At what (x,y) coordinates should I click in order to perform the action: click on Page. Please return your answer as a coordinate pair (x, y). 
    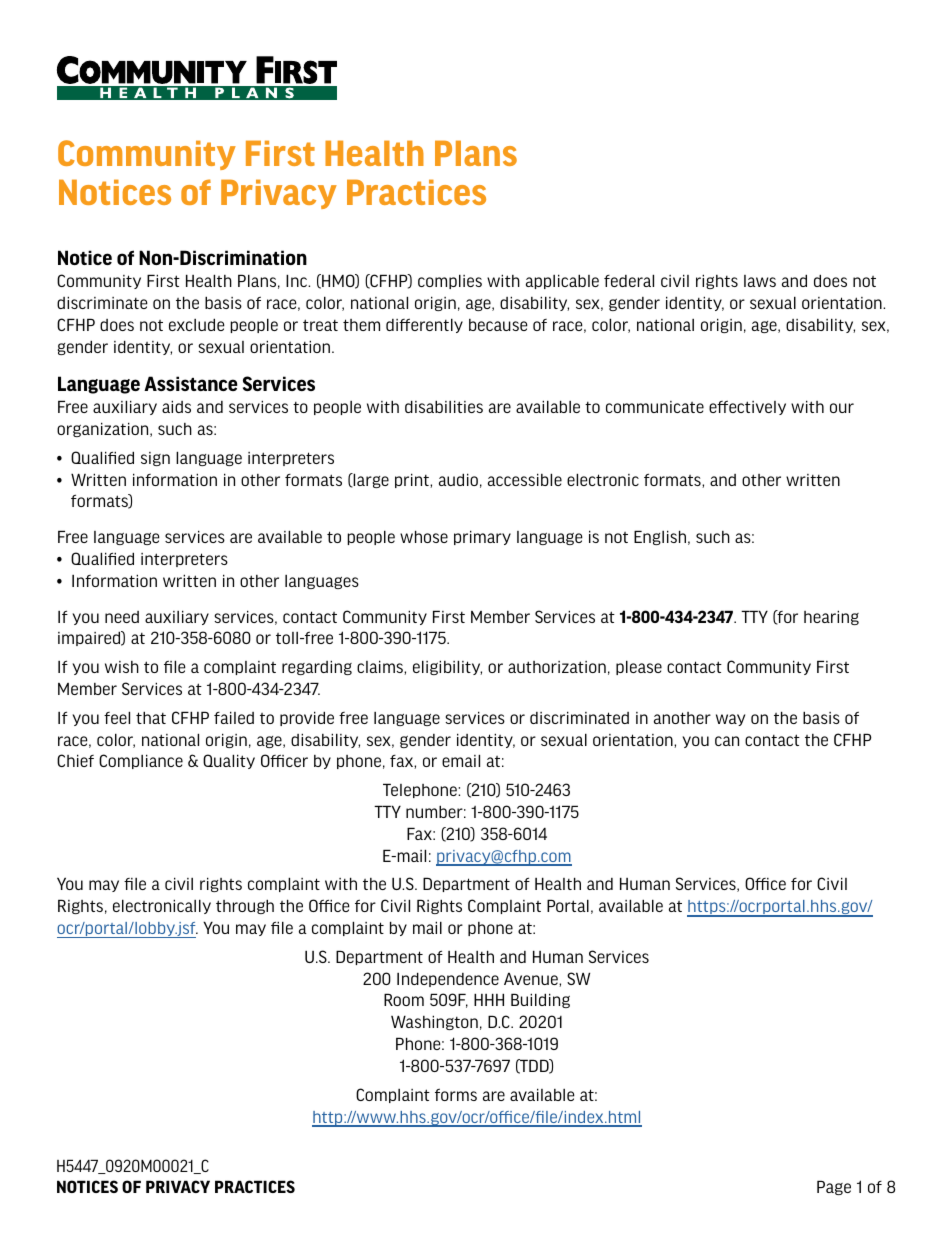
    Looking at the image, I should click on (834, 1187).
